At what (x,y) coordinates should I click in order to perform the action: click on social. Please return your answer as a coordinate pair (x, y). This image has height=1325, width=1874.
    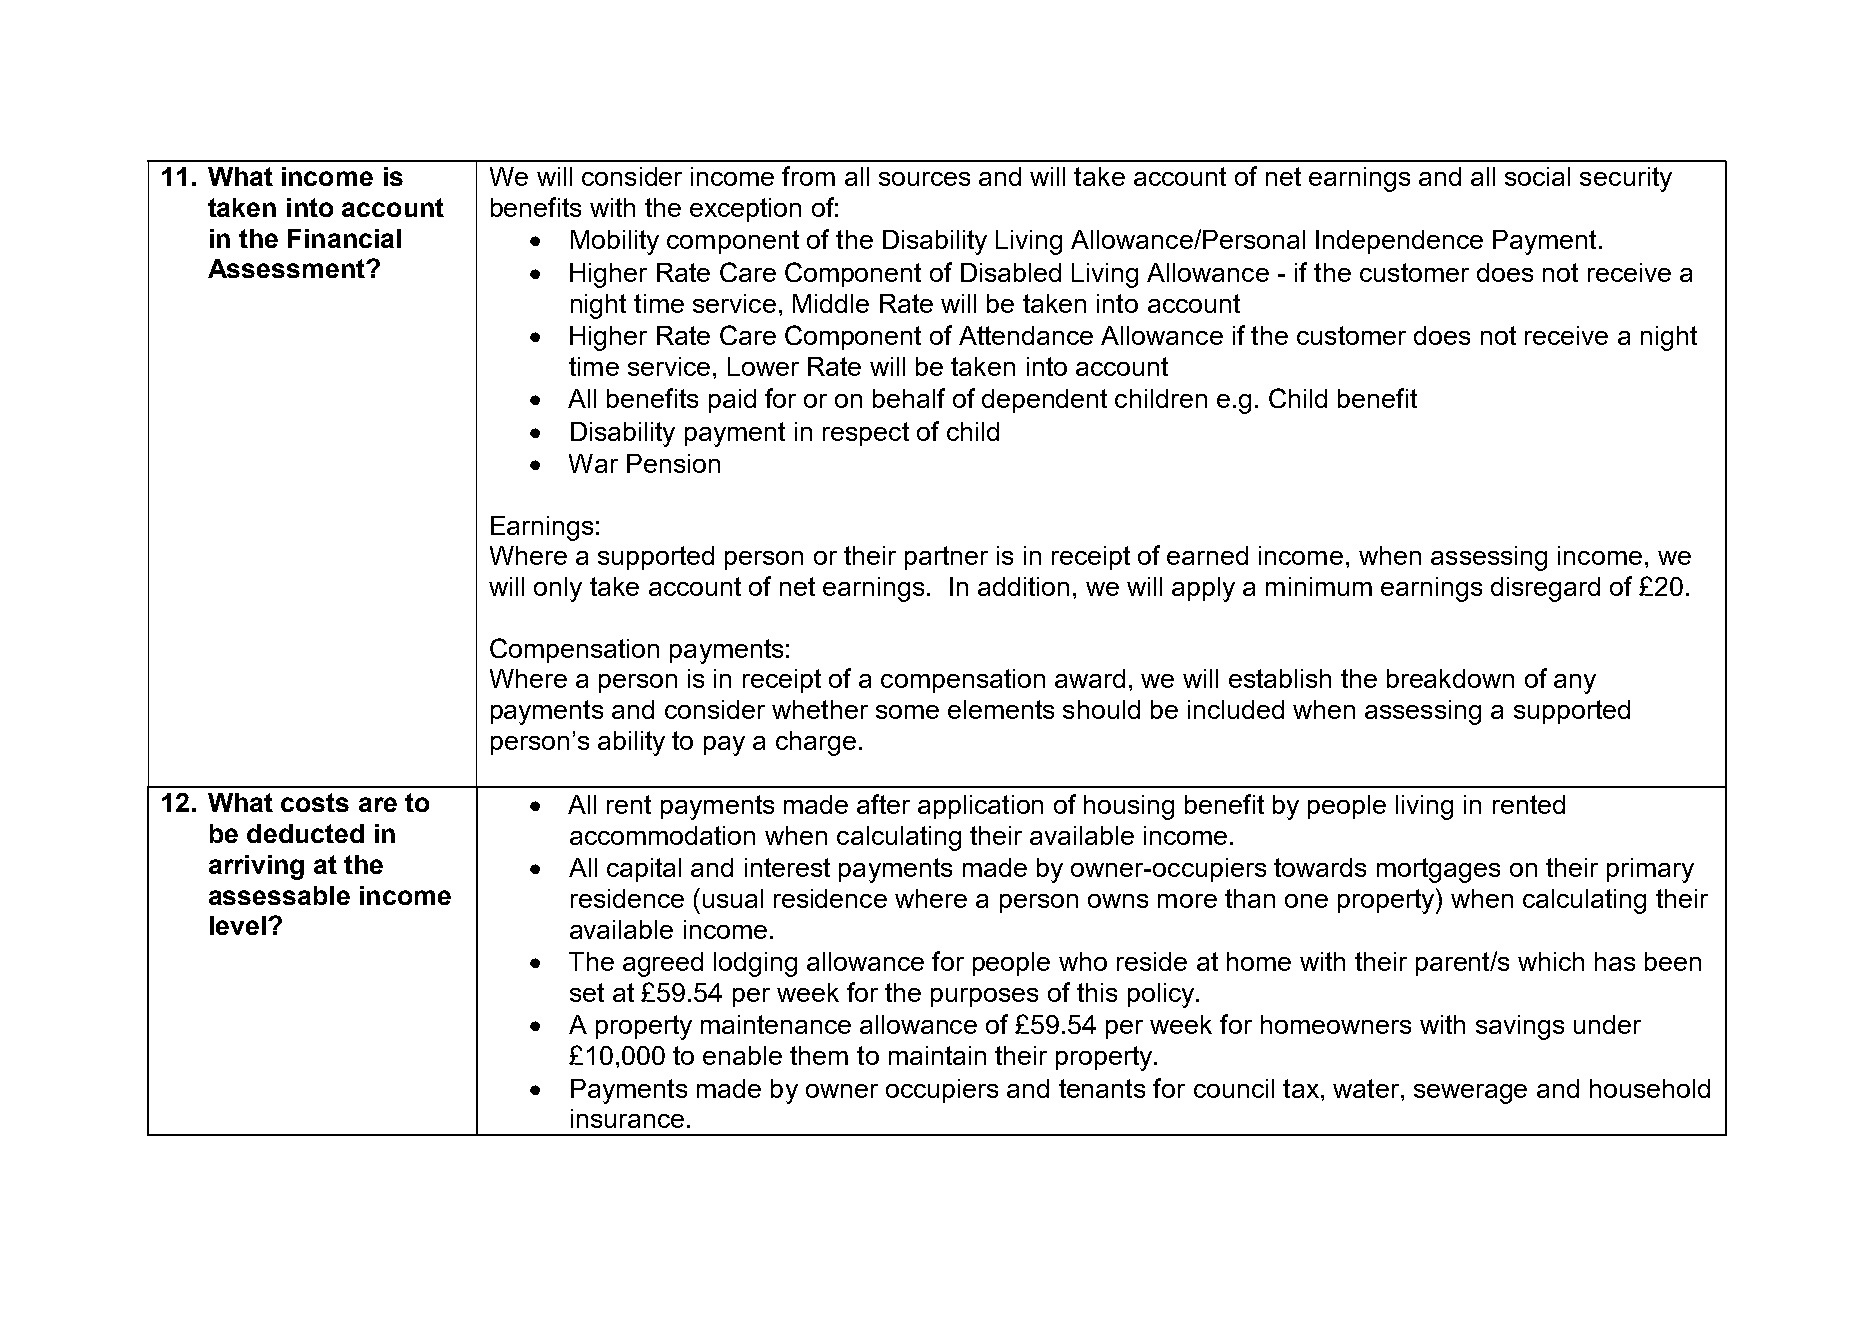
    Looking at the image, I should click on (1537, 176).
